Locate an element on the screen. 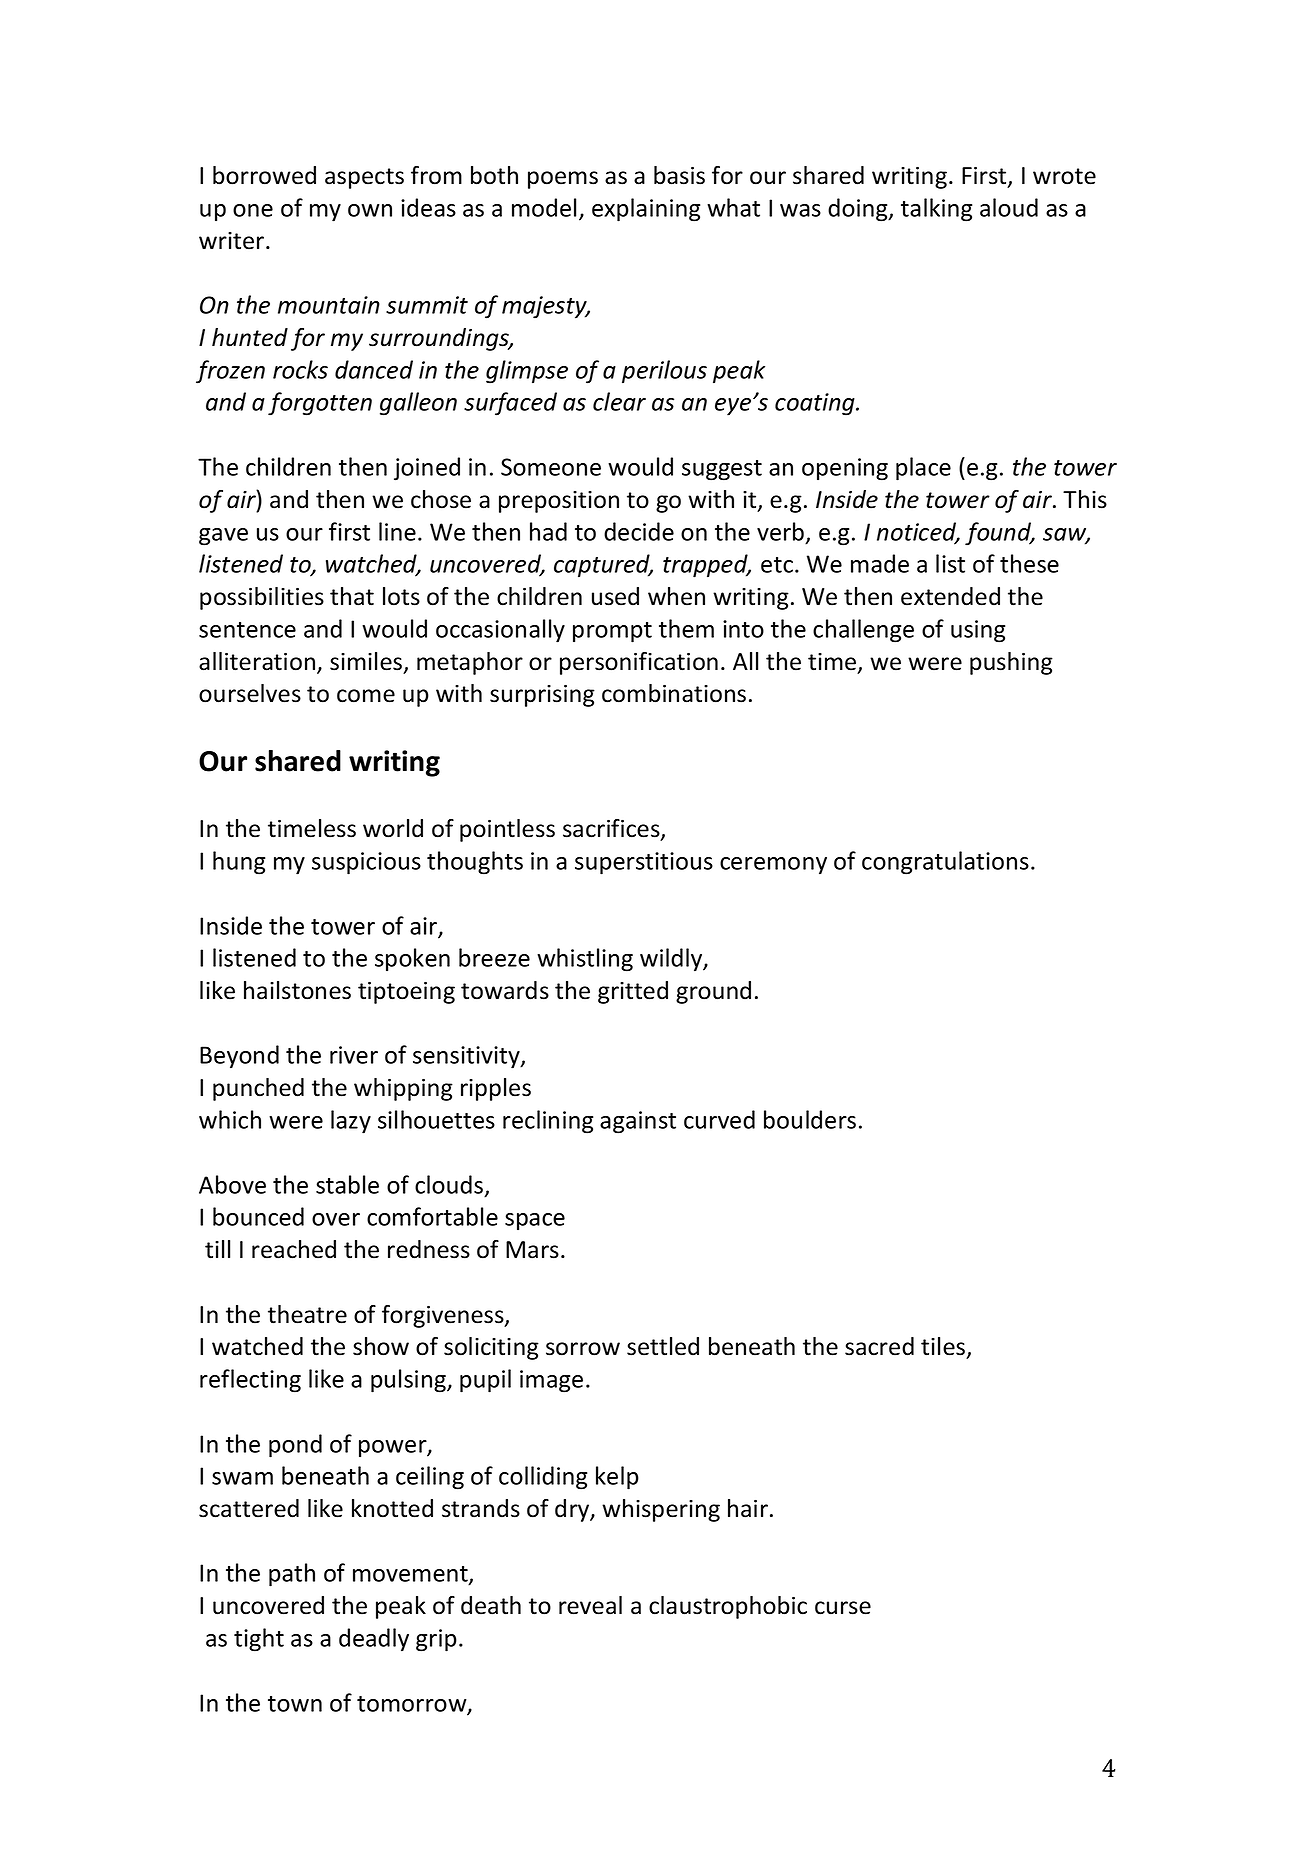 This screenshot has height=1861, width=1315. explaining is located at coordinates (646, 210).
